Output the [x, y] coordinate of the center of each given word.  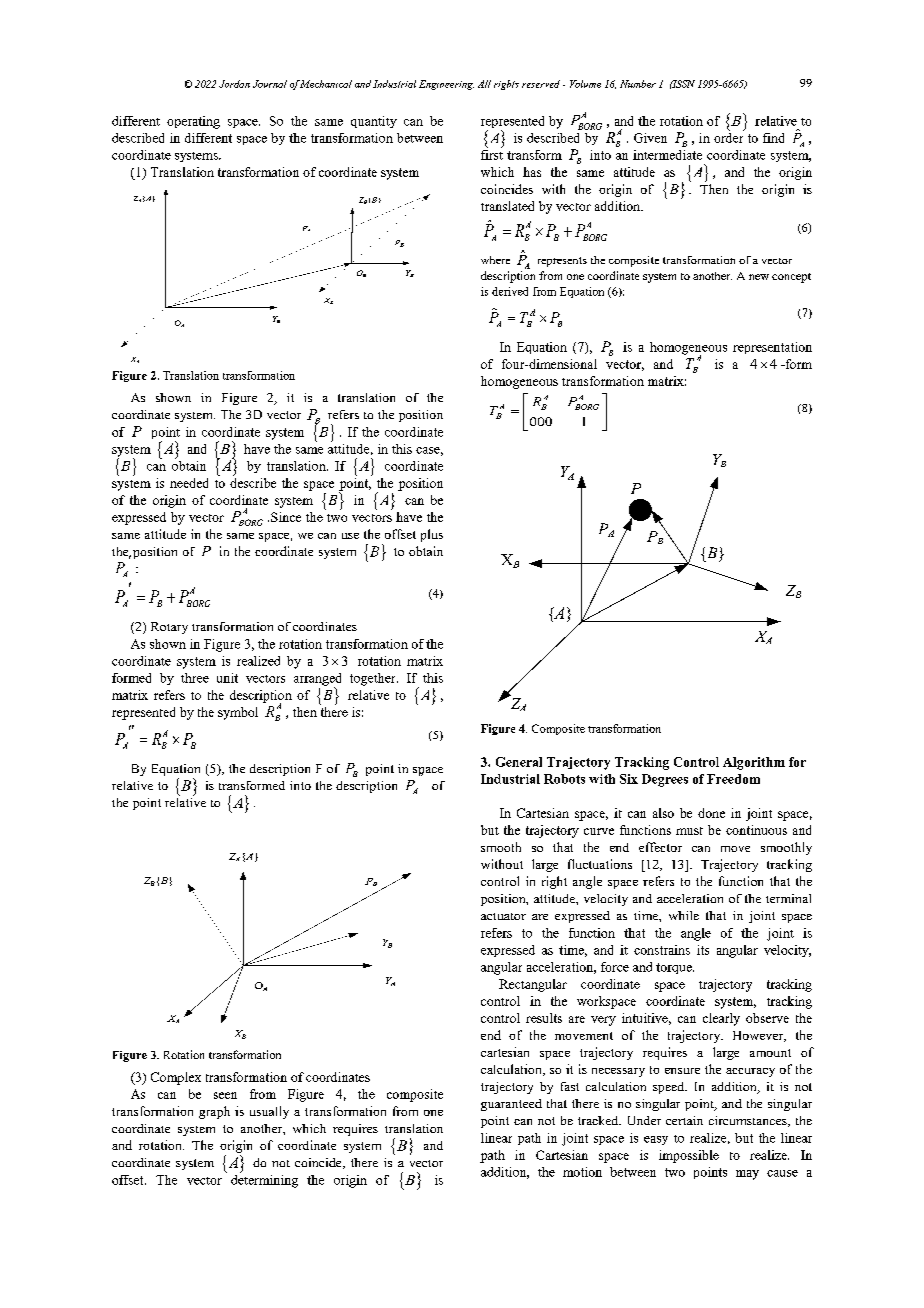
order [729, 136]
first [492, 153]
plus [432, 535]
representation [772, 348]
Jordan [234, 84]
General [519, 762]
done [711, 813]
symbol [238, 713]
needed [189, 483]
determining [264, 1180]
